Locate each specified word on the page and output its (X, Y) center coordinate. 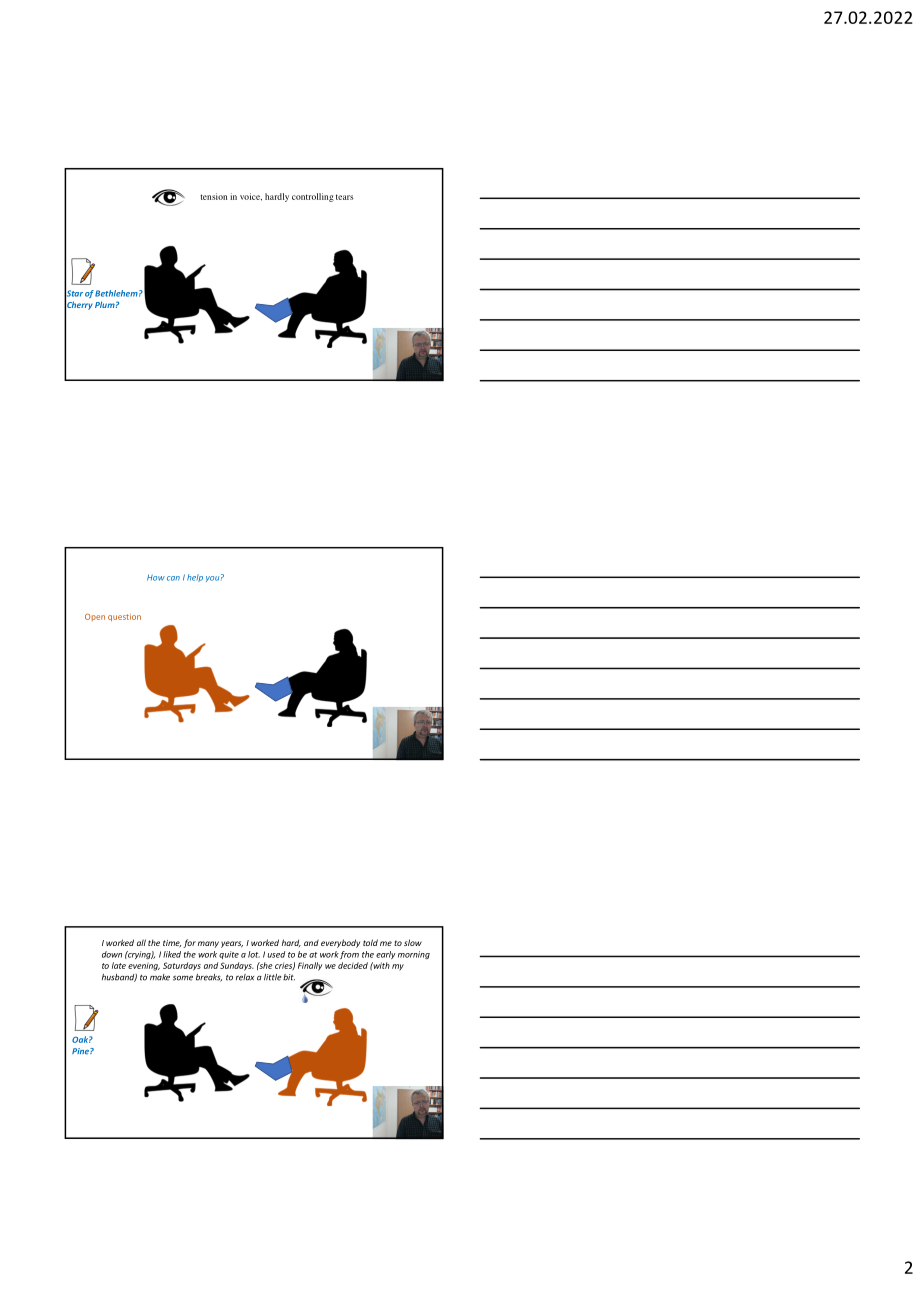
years (232, 944)
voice (251, 197)
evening (144, 966)
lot (254, 954)
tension (213, 196)
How (156, 577)
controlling (313, 197)
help (195, 578)
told (370, 942)
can (173, 578)
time (172, 944)
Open (95, 617)
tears (345, 197)
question (124, 617)
